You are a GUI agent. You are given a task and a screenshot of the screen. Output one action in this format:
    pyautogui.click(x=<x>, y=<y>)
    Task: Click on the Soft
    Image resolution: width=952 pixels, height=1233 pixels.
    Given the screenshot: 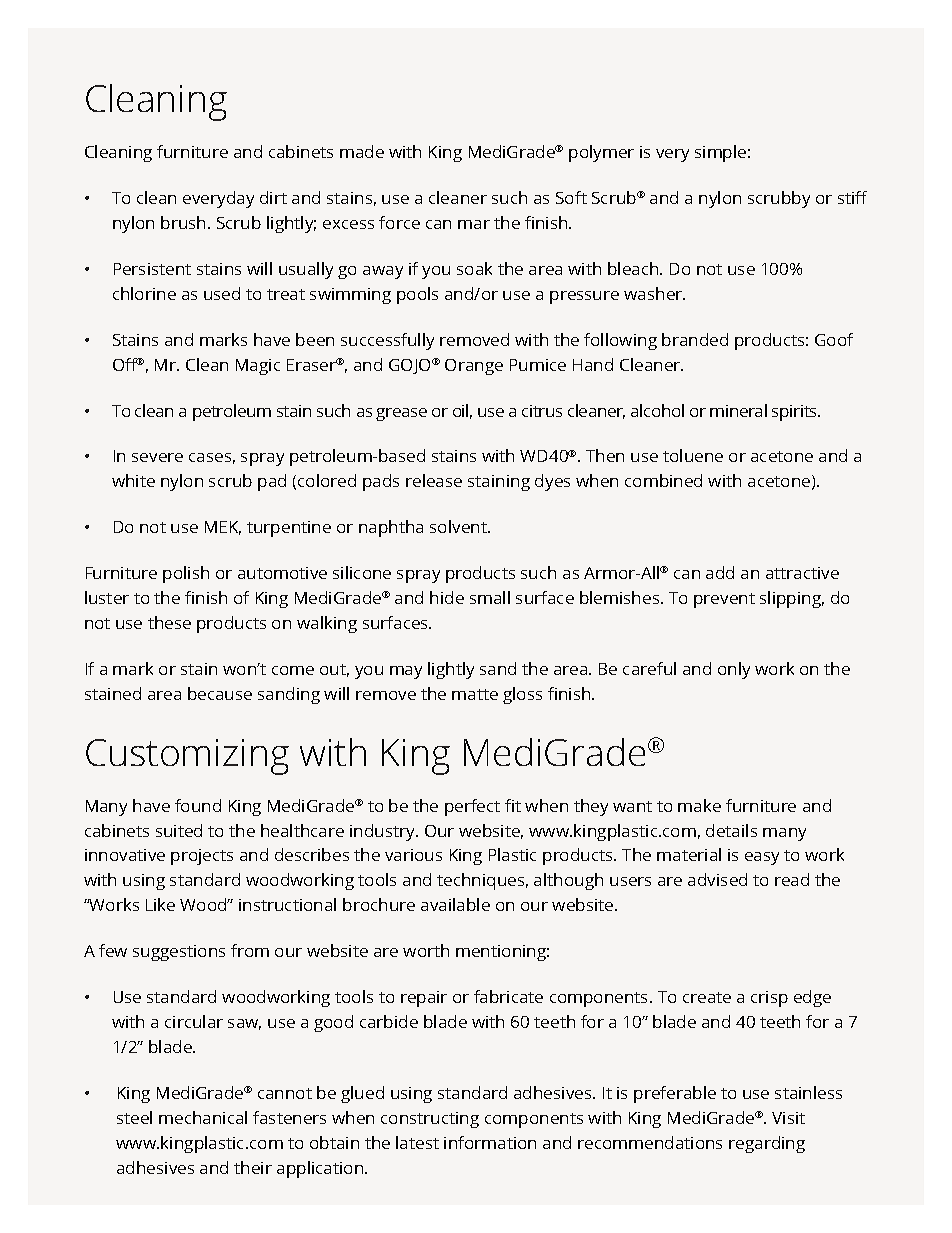 What is the action you would take?
    pyautogui.click(x=571, y=197)
